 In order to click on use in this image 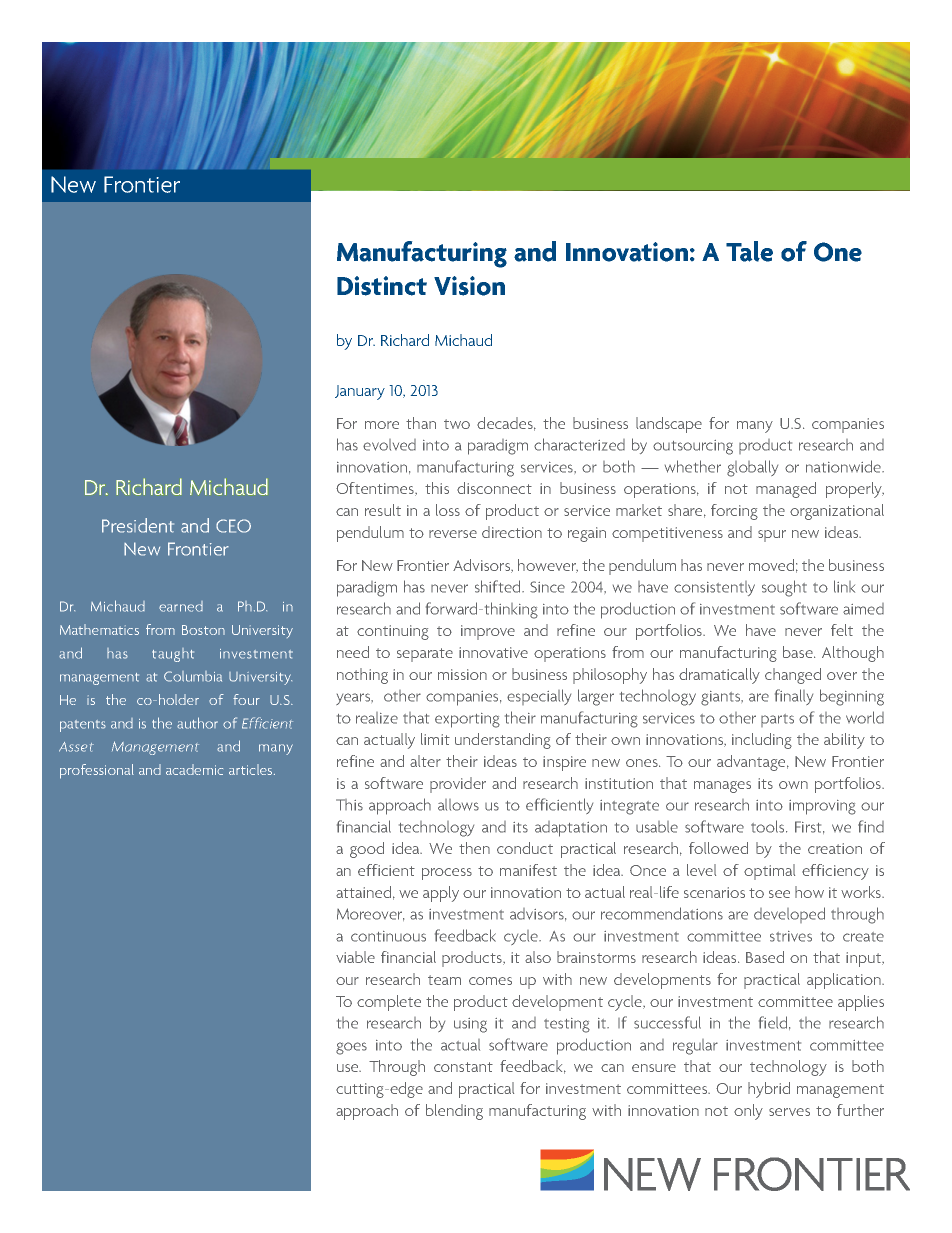, I will do `click(349, 1068)`.
